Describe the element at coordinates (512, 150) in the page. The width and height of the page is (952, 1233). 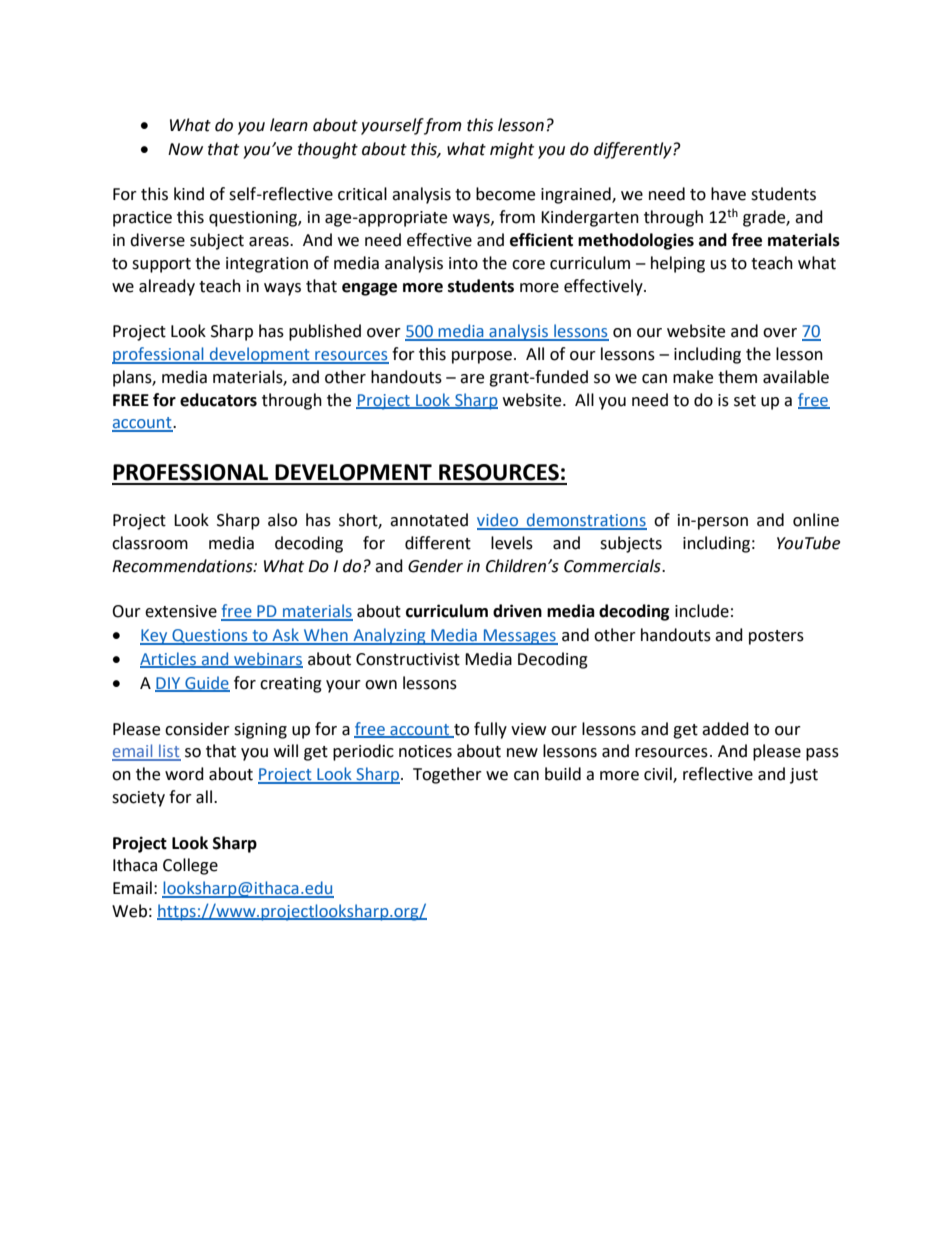
I see `might` at that location.
